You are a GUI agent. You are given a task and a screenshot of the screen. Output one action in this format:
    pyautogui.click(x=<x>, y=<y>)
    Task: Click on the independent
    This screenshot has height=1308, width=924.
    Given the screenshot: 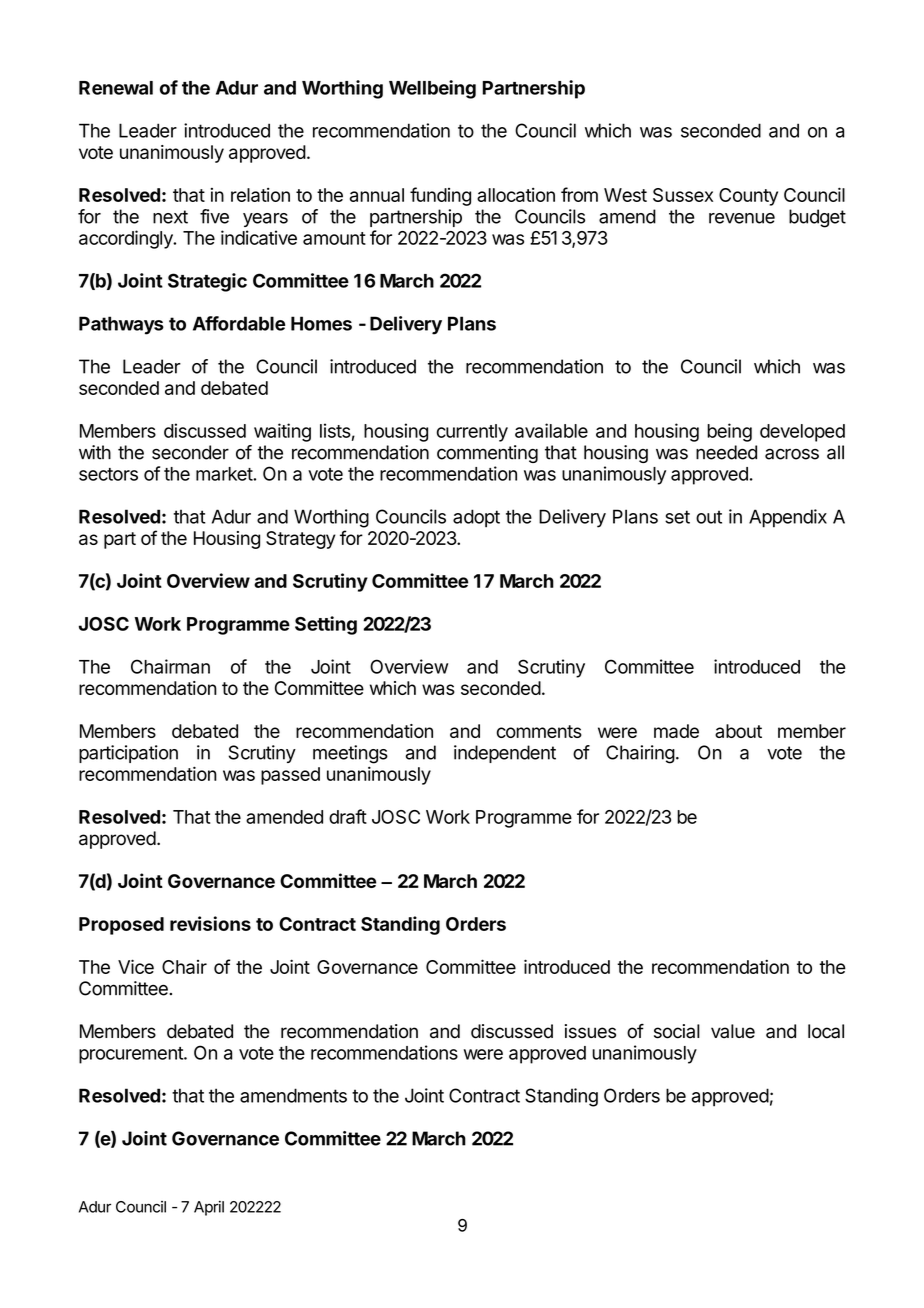 What is the action you would take?
    pyautogui.click(x=505, y=754)
